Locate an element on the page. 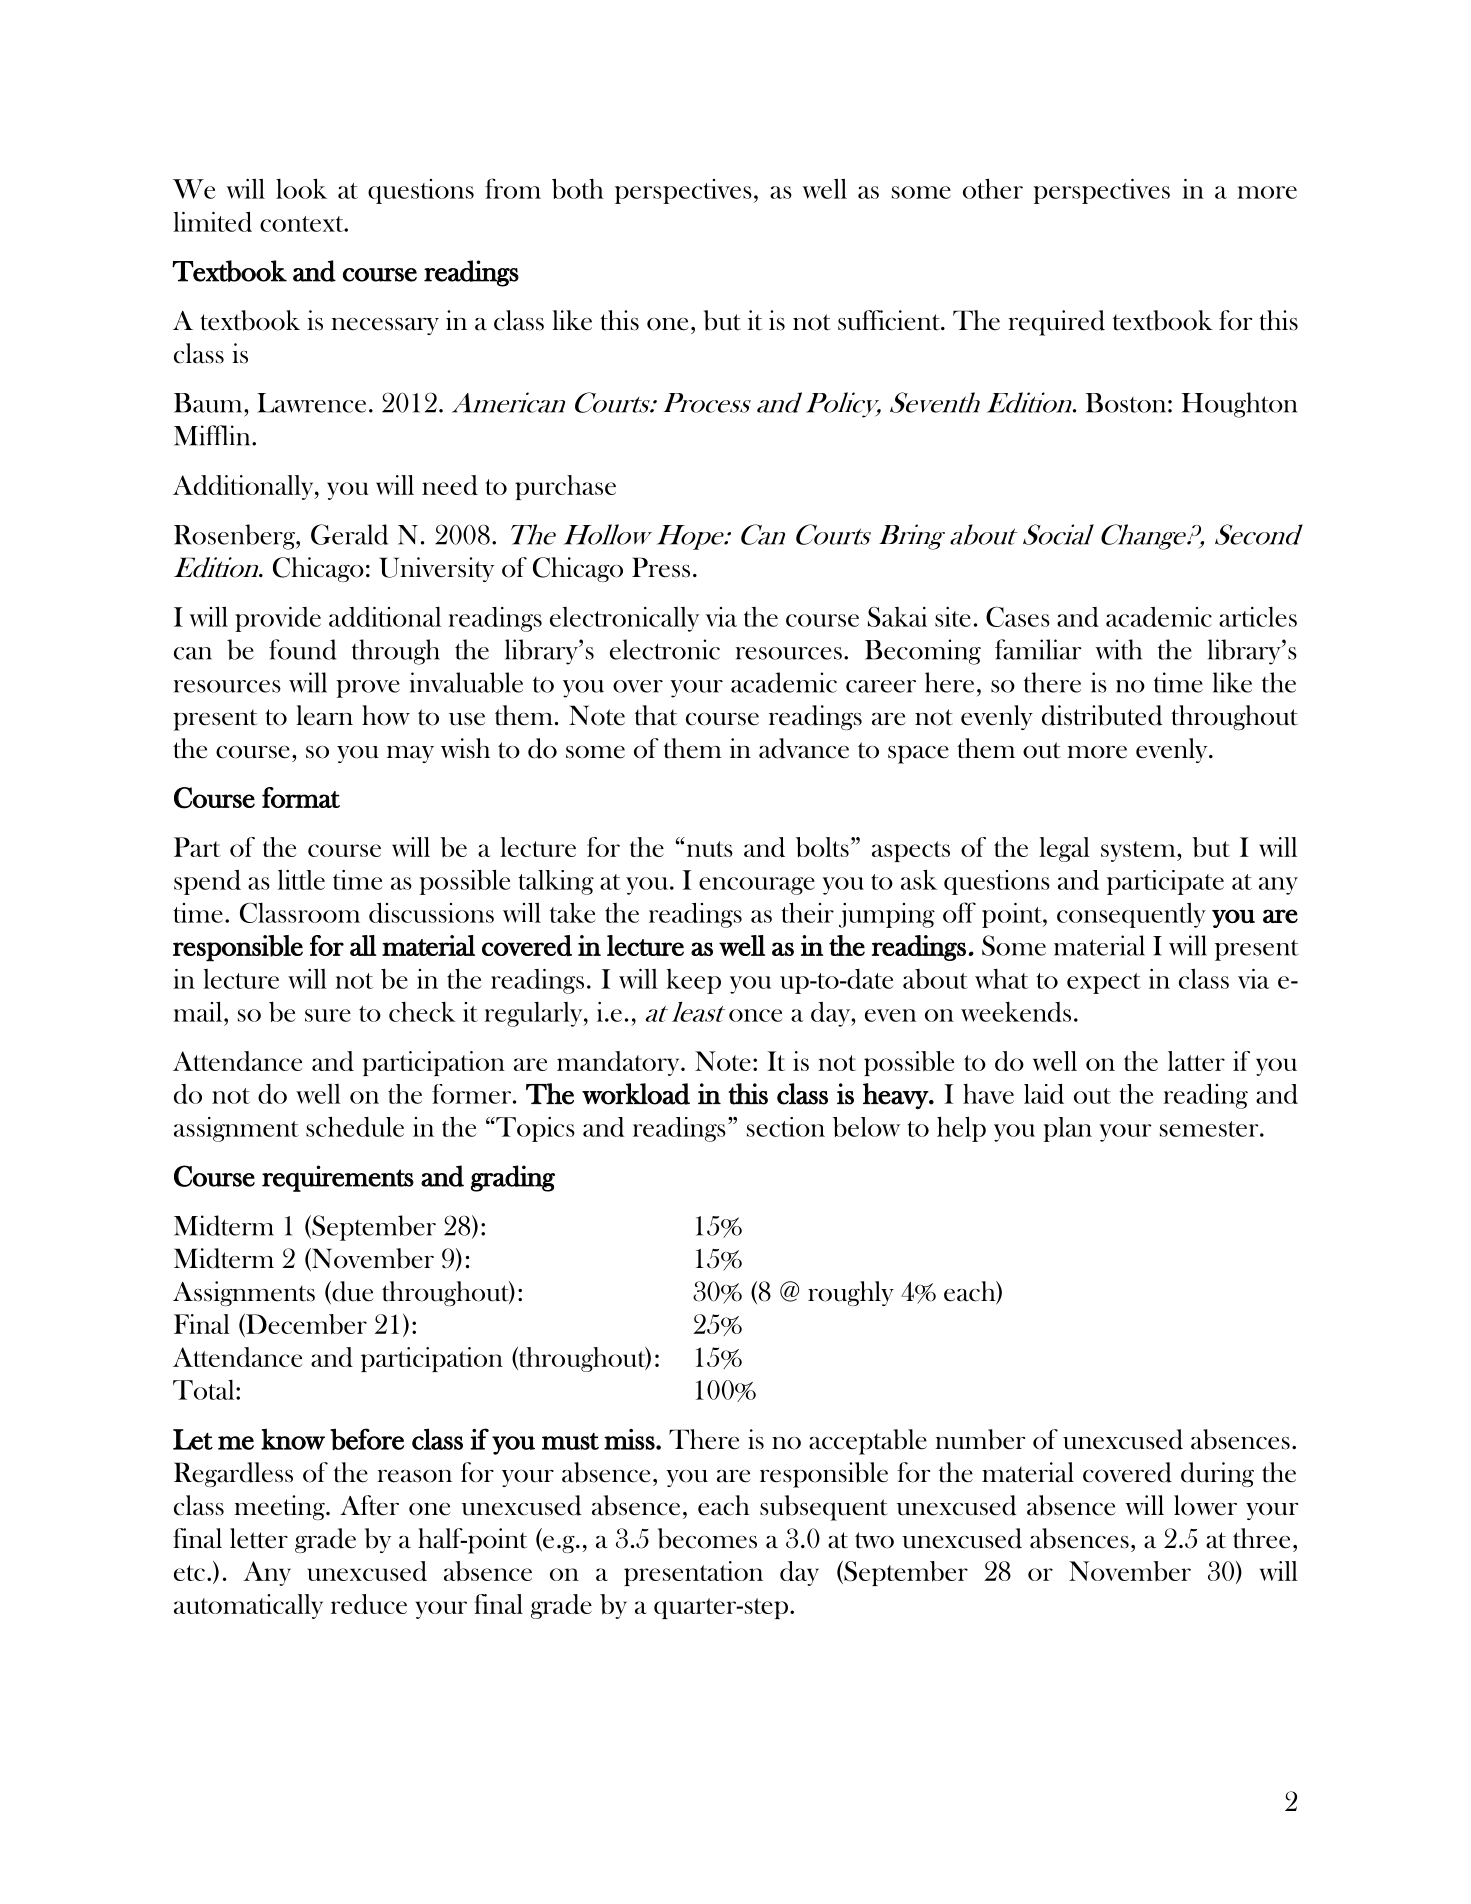 This page has height=1904, width=1471. both is located at coordinates (578, 188).
